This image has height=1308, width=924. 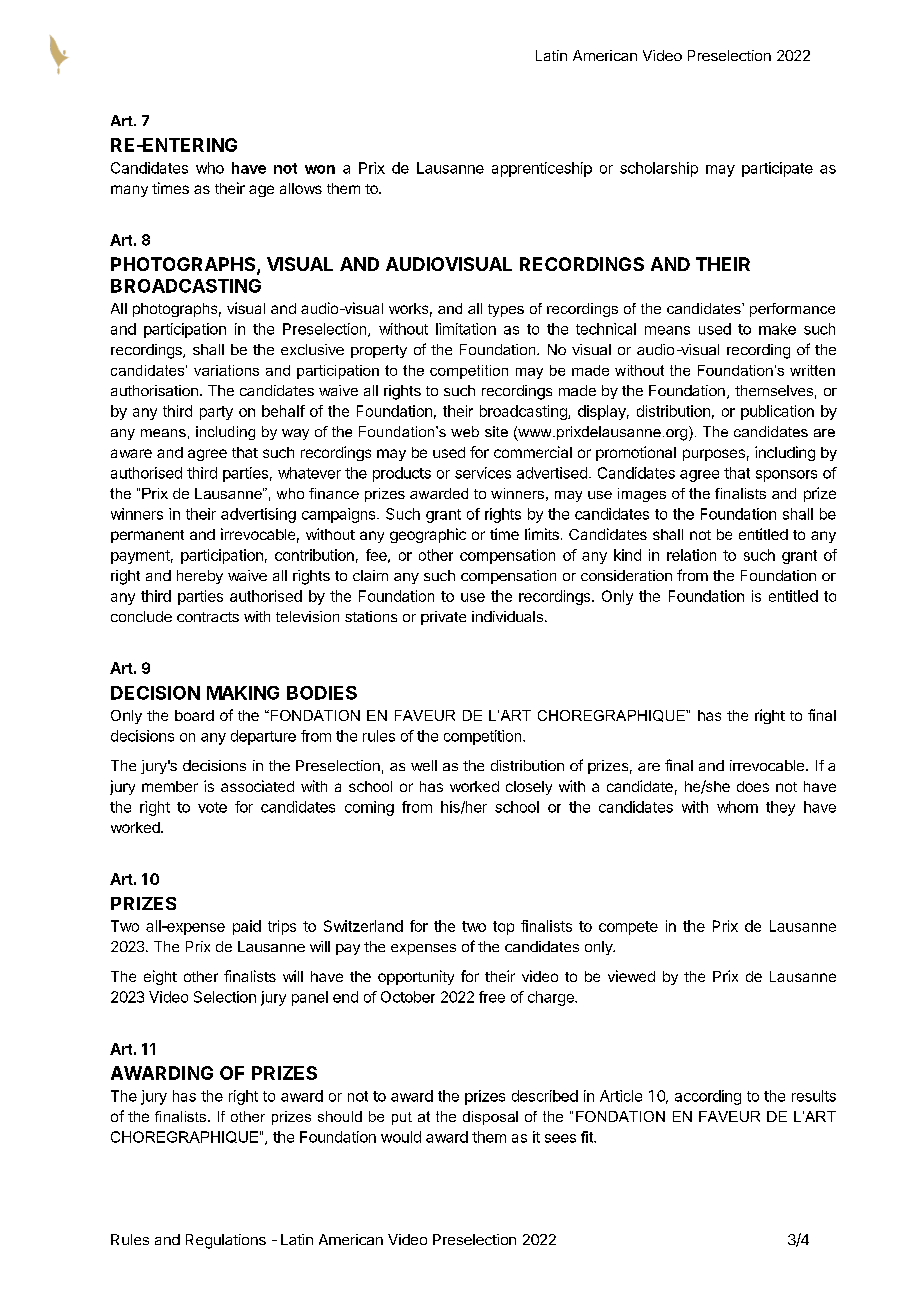 I want to click on would, so click(x=401, y=1137).
